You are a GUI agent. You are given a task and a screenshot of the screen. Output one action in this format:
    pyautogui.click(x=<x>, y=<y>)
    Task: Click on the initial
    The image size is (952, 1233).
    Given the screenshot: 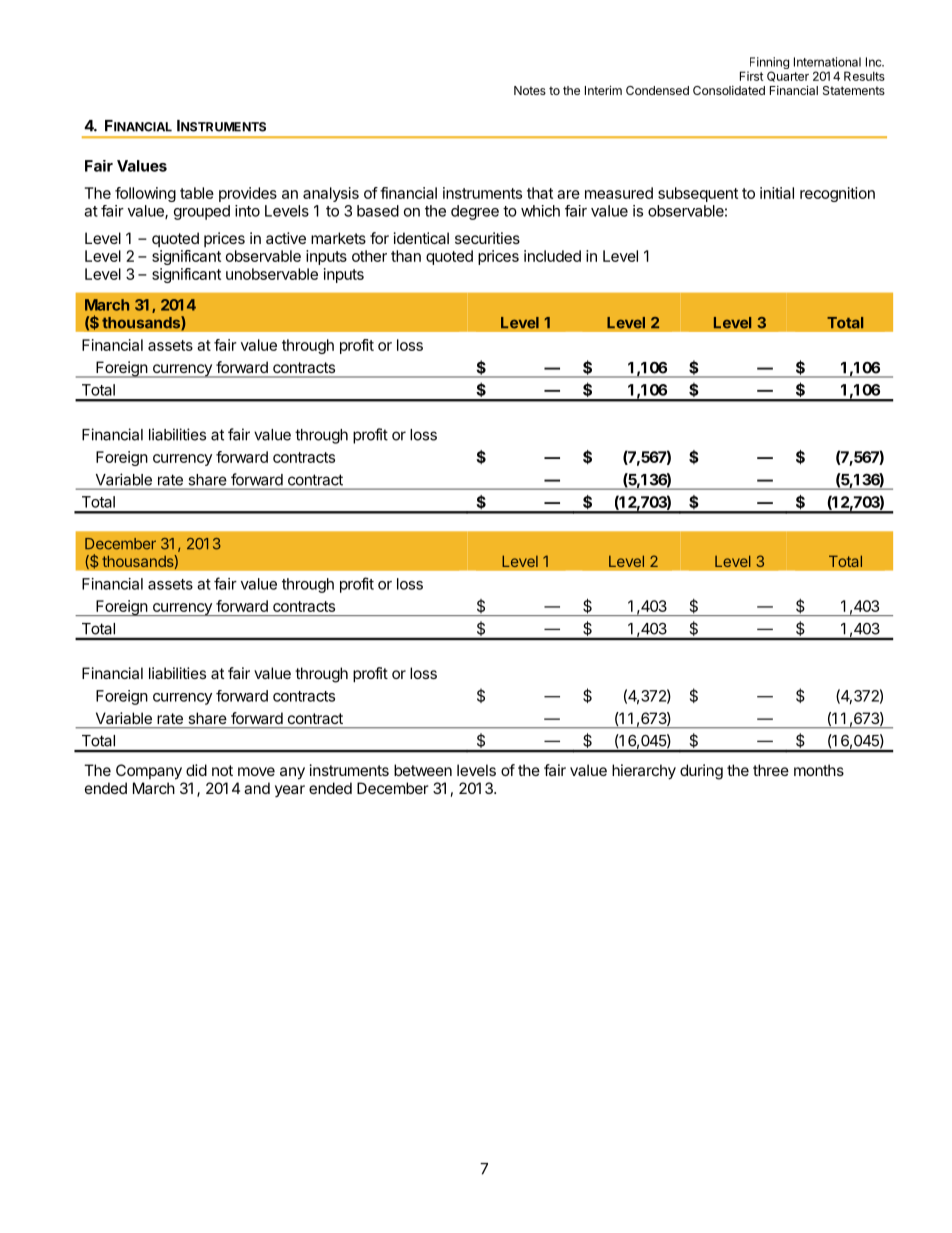 What is the action you would take?
    pyautogui.click(x=777, y=193)
